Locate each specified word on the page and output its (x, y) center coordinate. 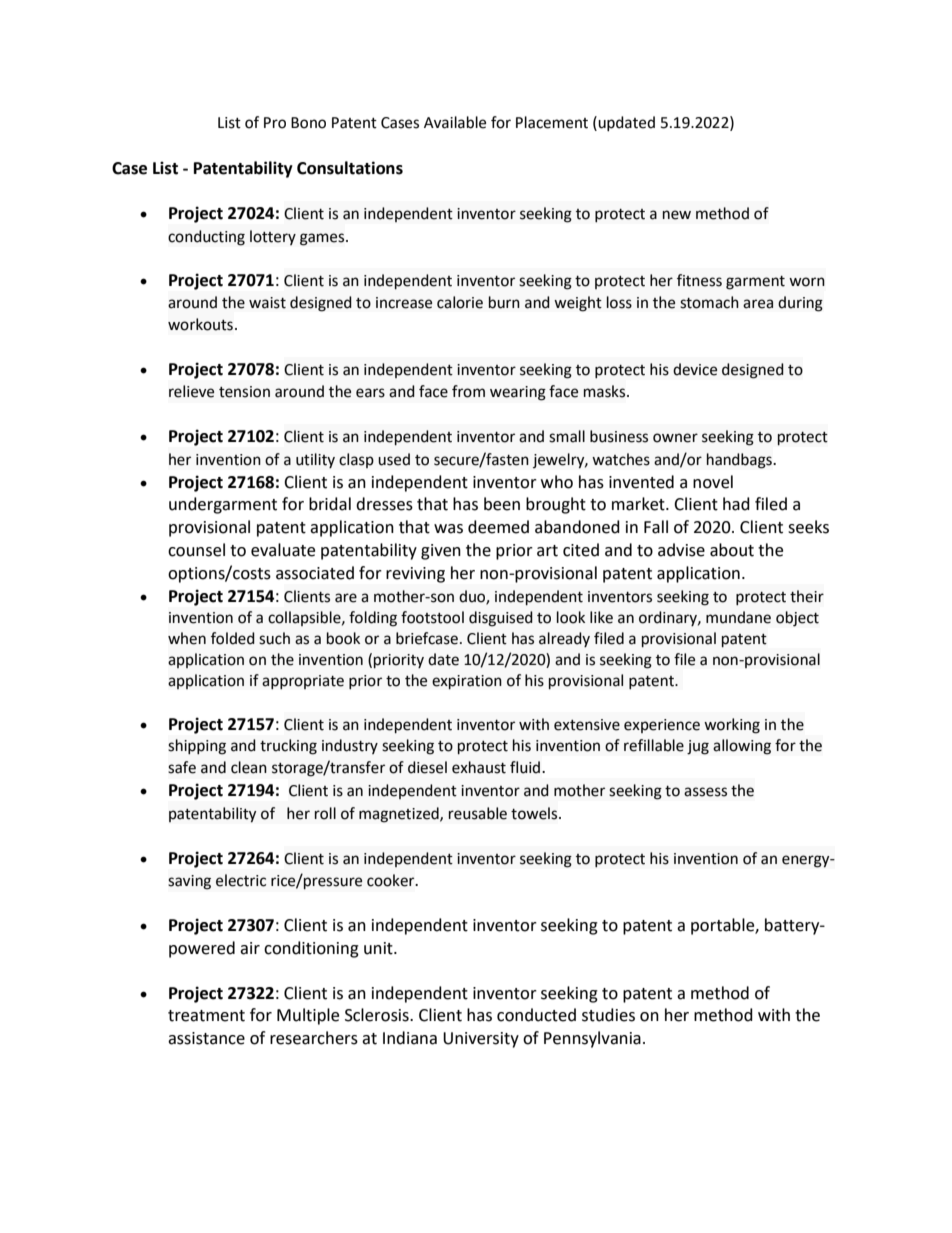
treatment (206, 1016)
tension (244, 392)
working (732, 726)
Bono (308, 123)
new (677, 215)
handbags (740, 461)
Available (455, 122)
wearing (518, 393)
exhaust (479, 767)
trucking (288, 747)
